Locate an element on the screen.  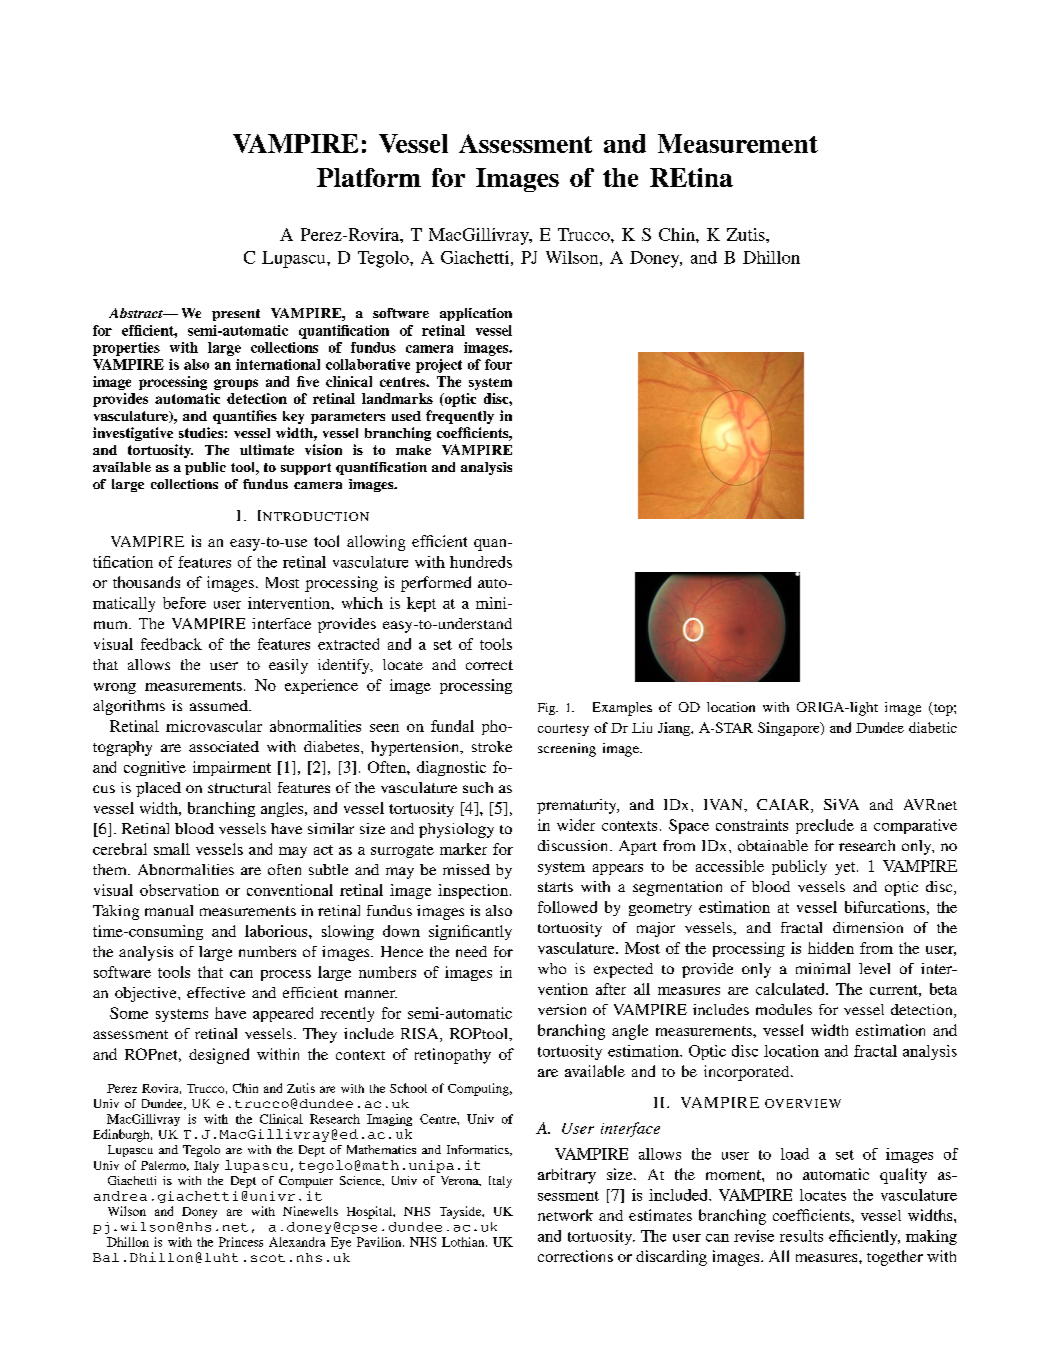
frequently is located at coordinates (460, 417).
